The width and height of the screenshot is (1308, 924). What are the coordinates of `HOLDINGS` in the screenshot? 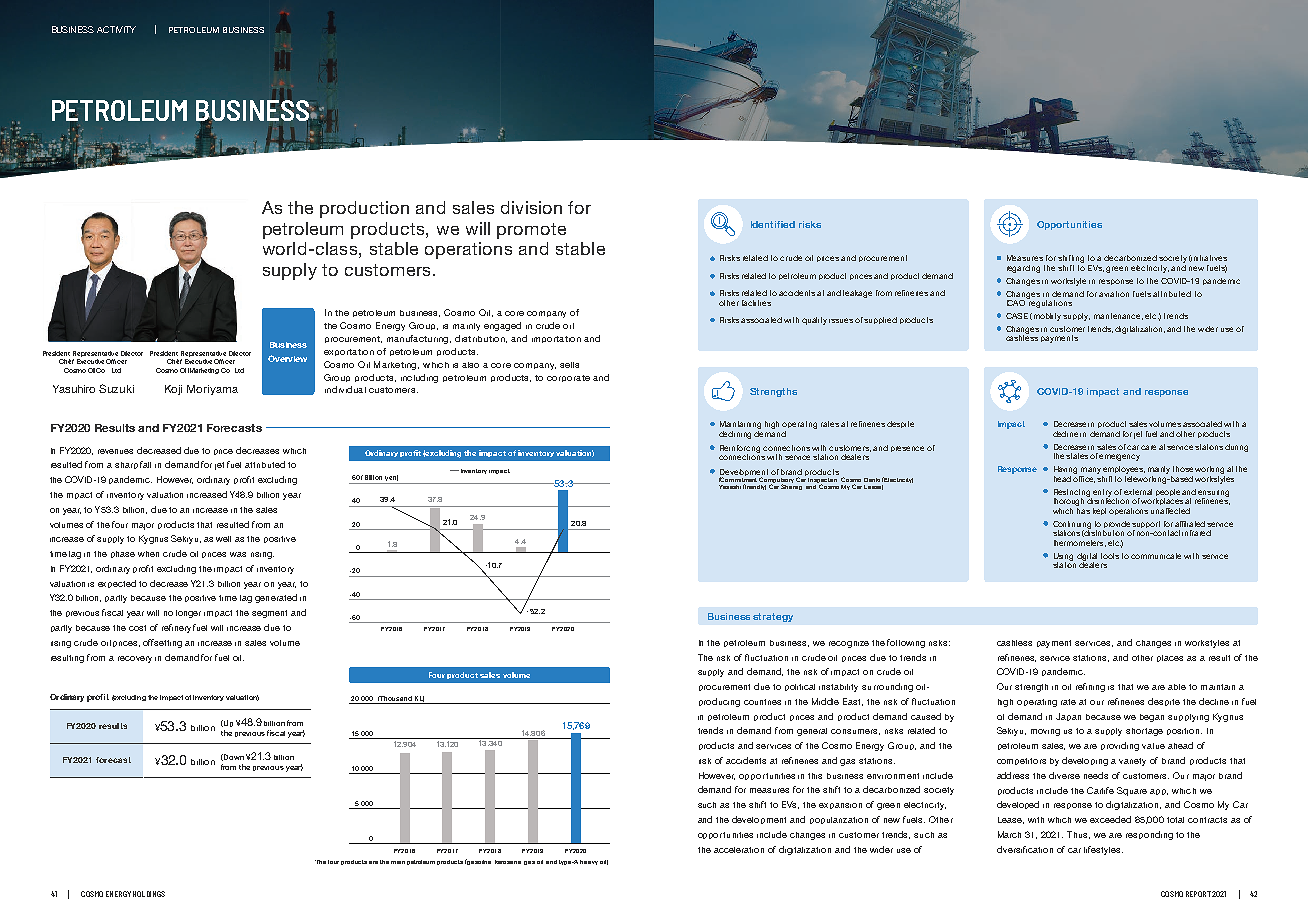 It's located at (149, 894).
